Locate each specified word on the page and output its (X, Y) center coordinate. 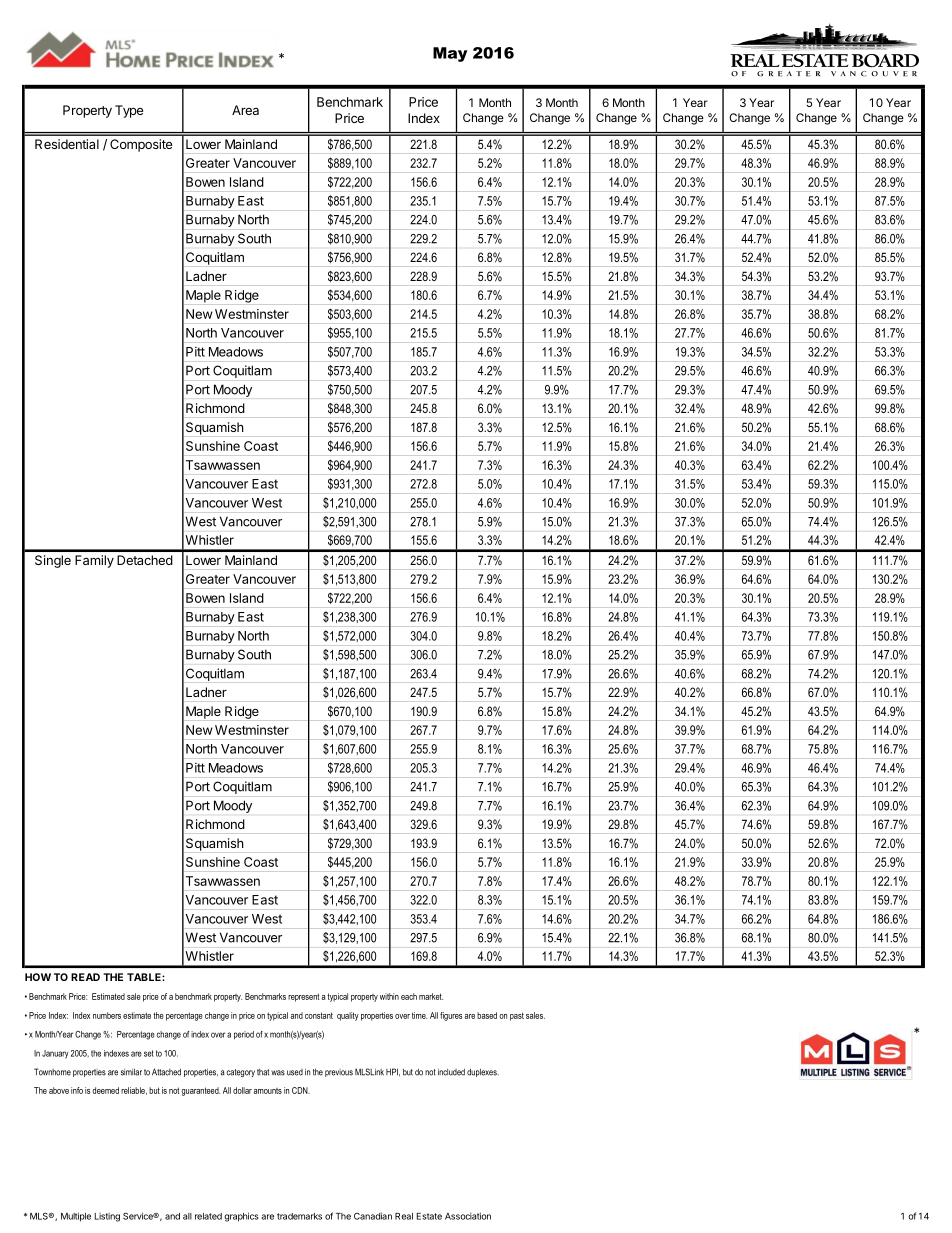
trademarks (299, 1216)
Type (129, 111)
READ (85, 977)
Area (245, 110)
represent (303, 997)
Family (94, 561)
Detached (145, 560)
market (431, 996)
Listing (107, 1217)
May (450, 54)
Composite (141, 145)
